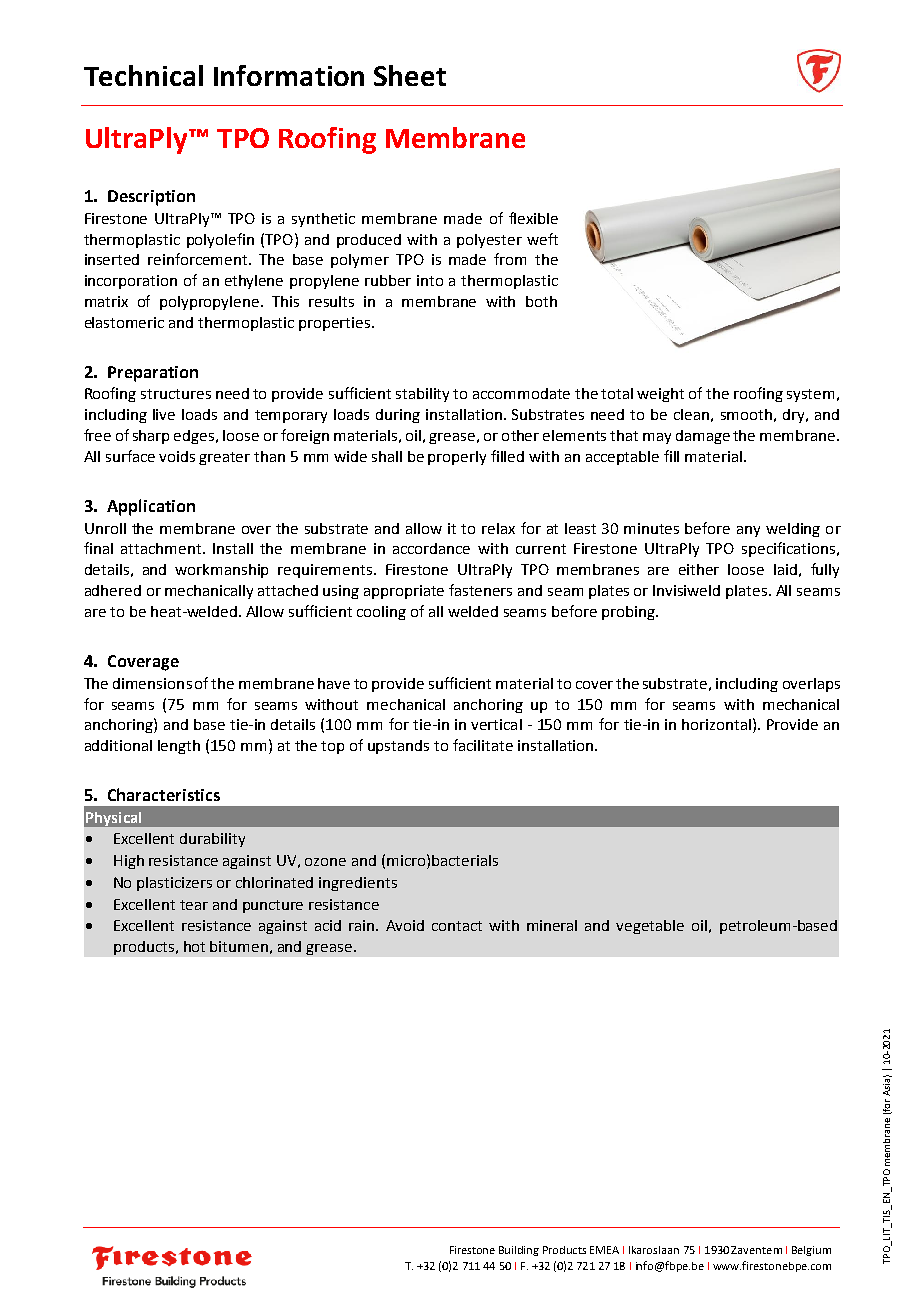 The height and width of the page is (1307, 924). I want to click on Sheet, so click(410, 75).
